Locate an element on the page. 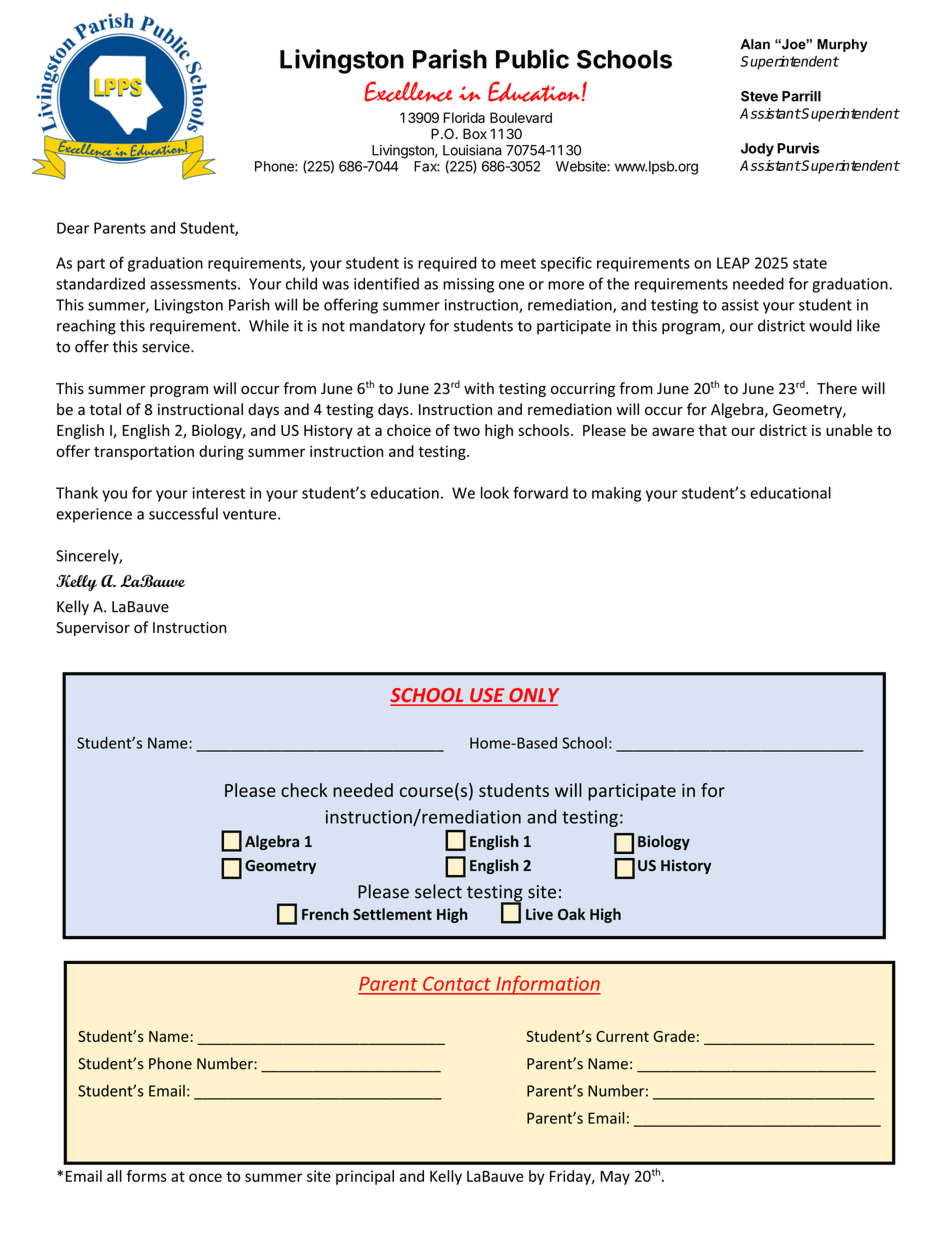  check is located at coordinates (304, 790).
